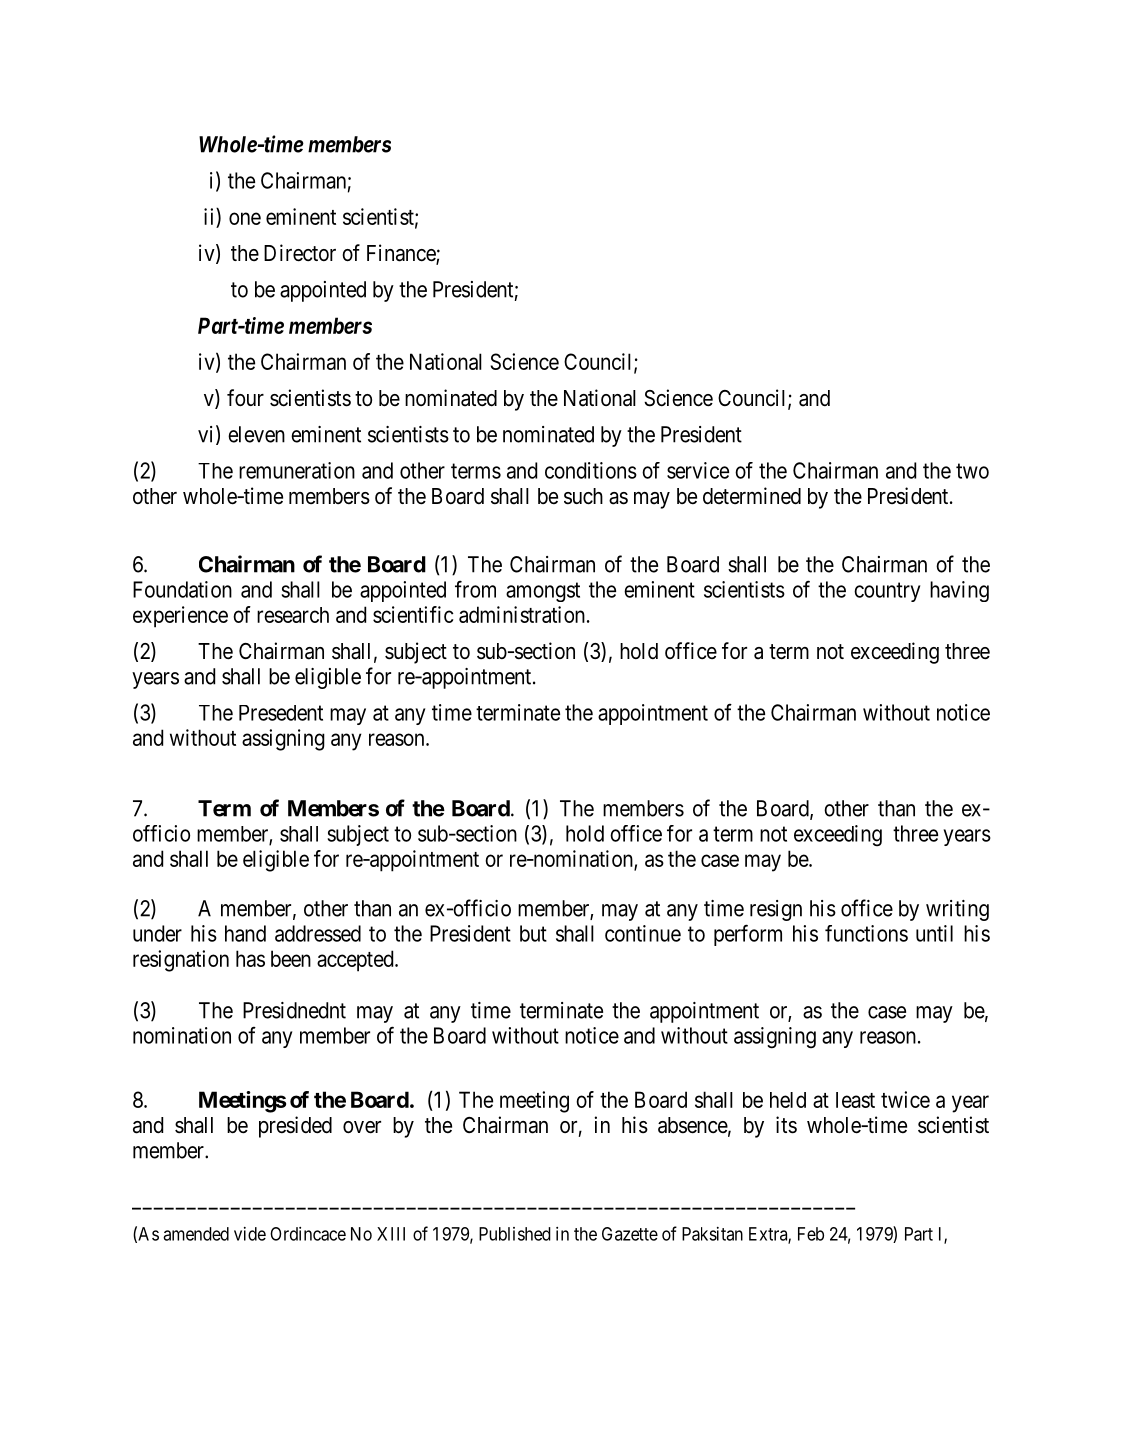 The height and width of the page is (1451, 1121). What do you see at coordinates (293, 615) in the page?
I see `research` at bounding box center [293, 615].
